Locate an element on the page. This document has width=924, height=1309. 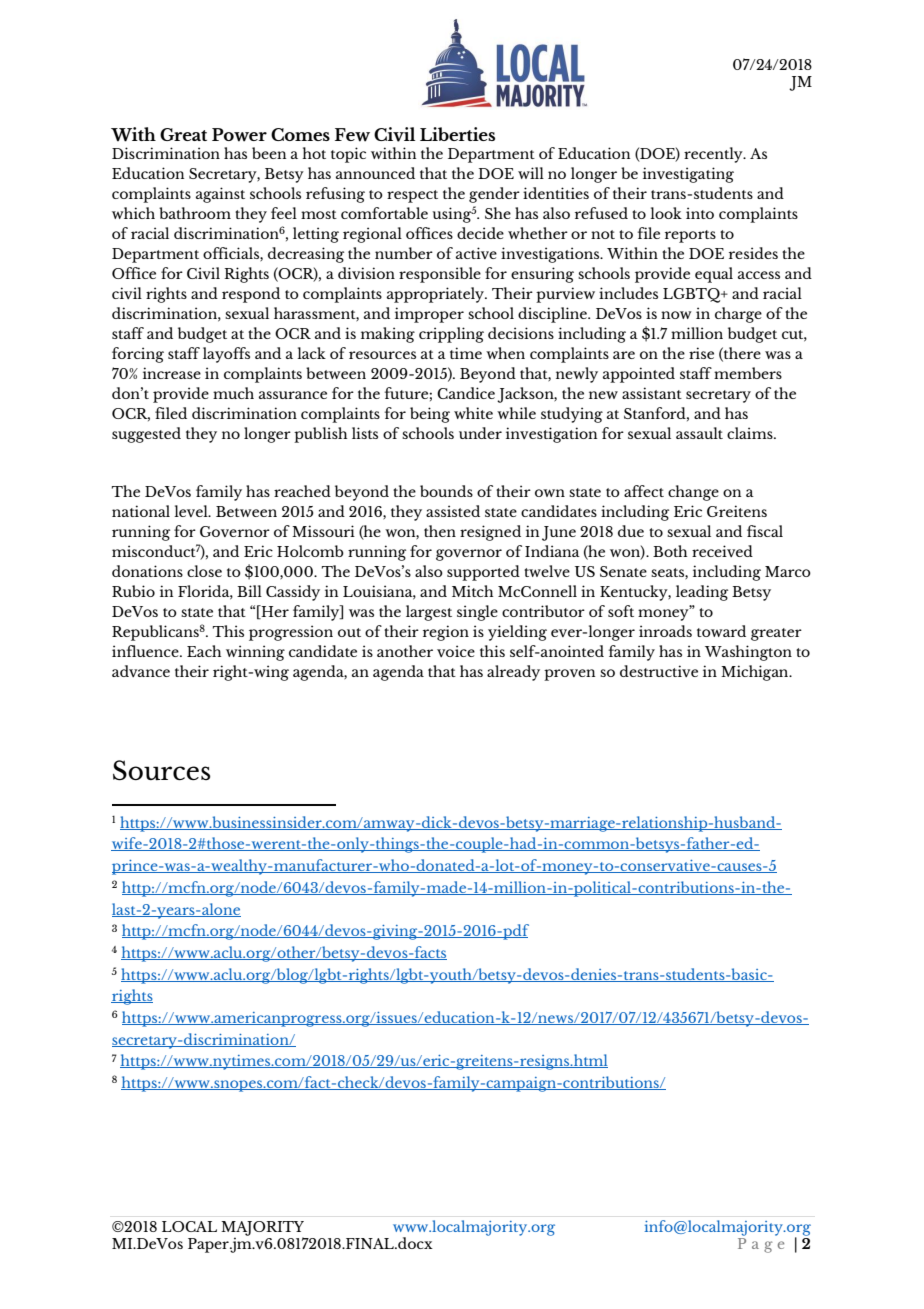
Washington is located at coordinates (748, 653).
